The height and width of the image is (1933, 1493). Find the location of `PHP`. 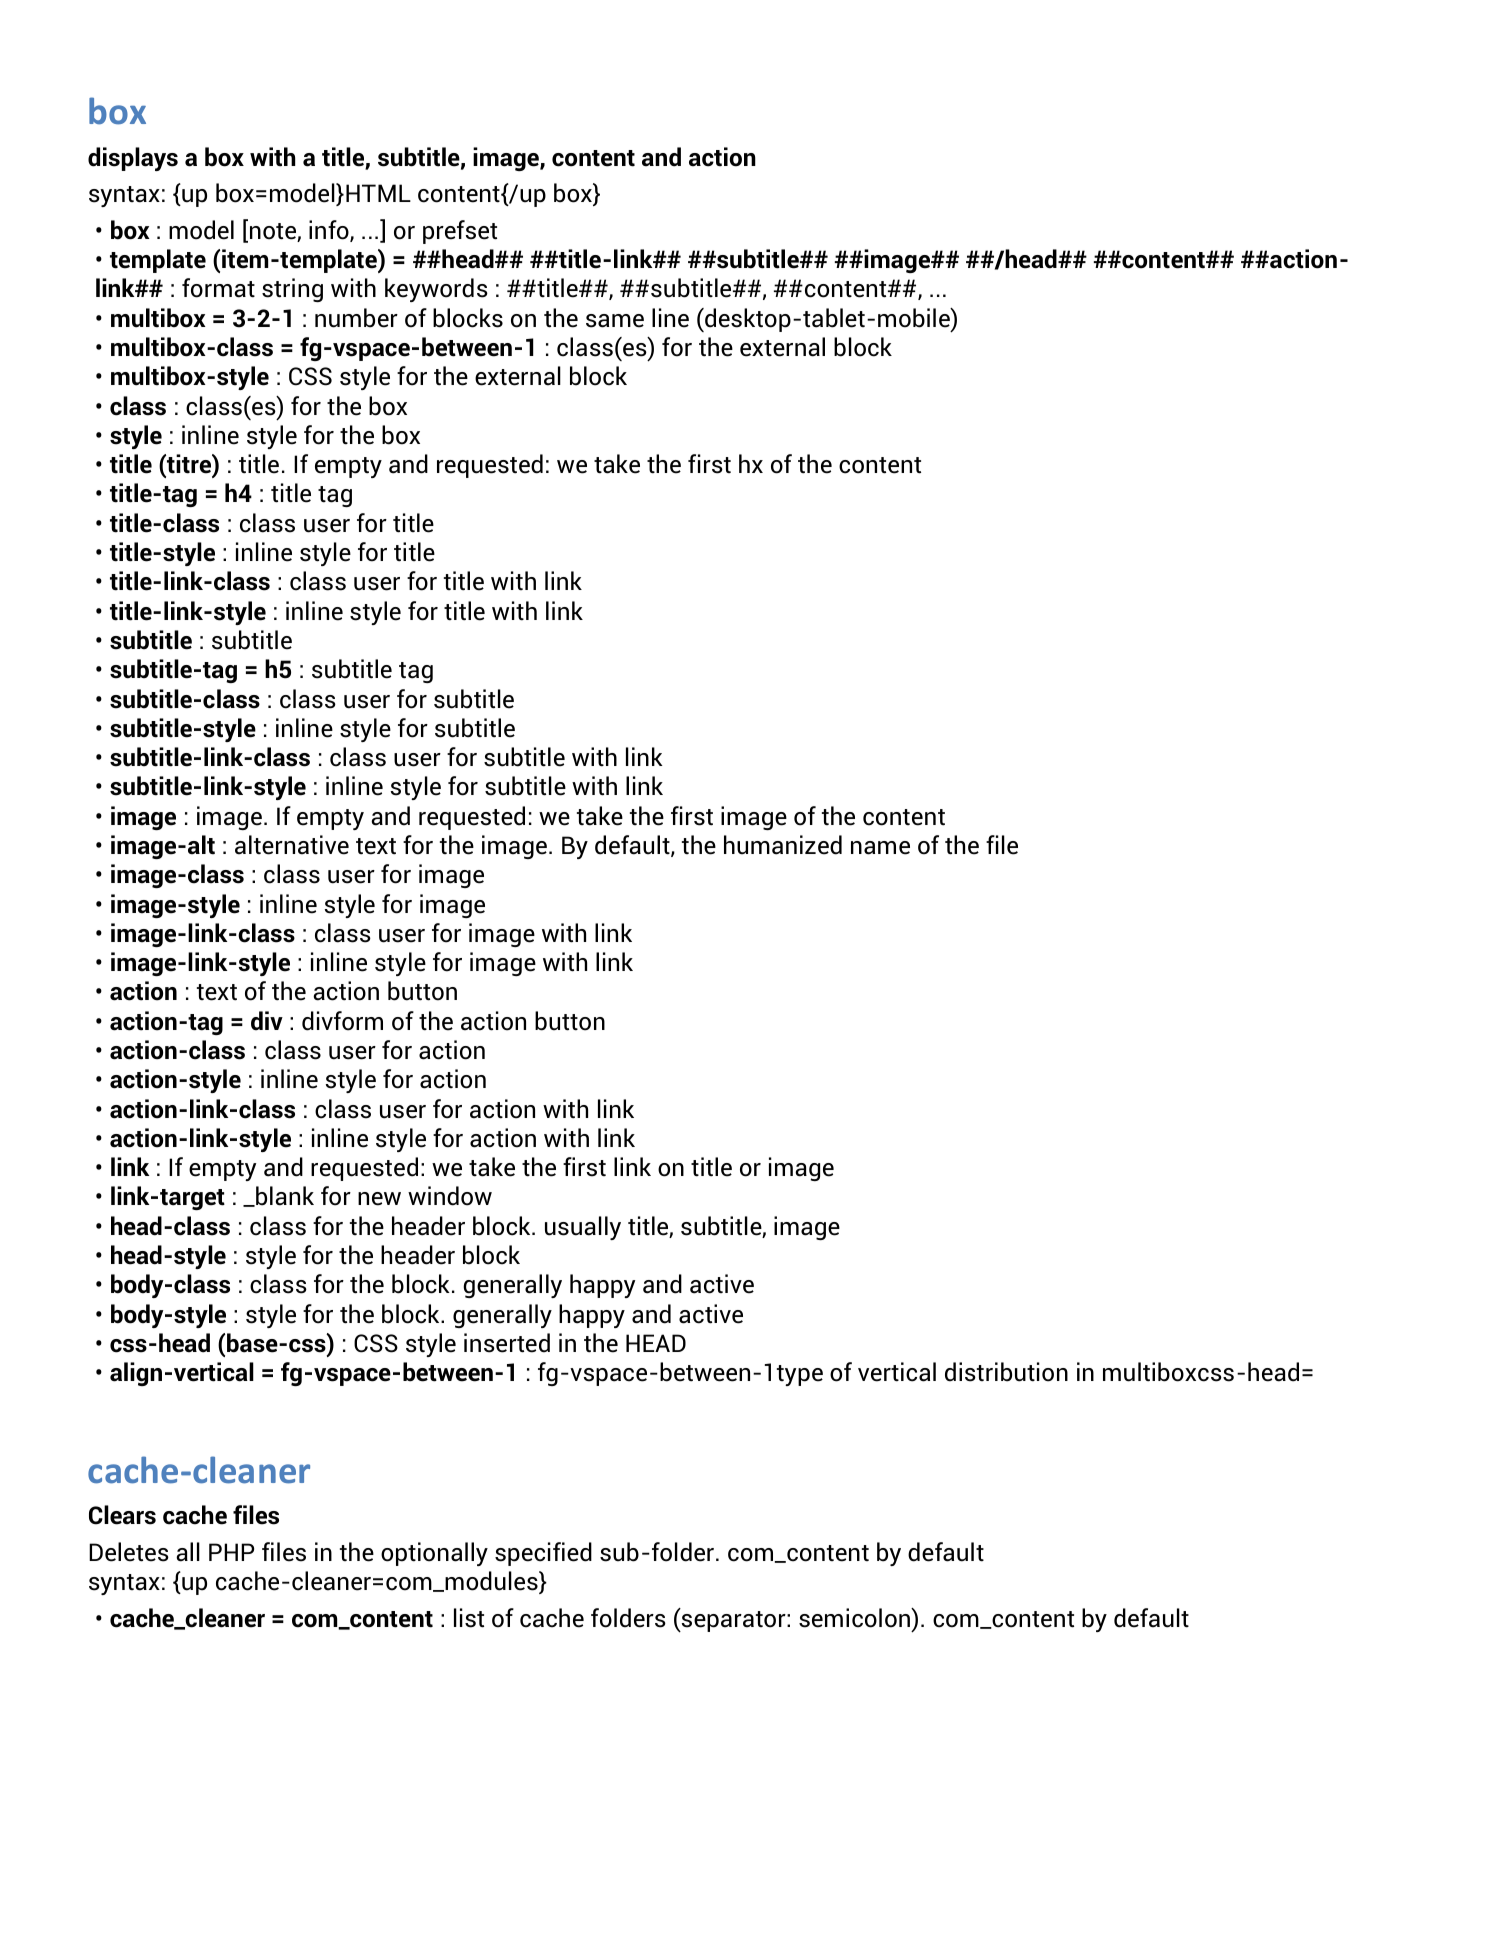

PHP is located at coordinates (231, 1552).
